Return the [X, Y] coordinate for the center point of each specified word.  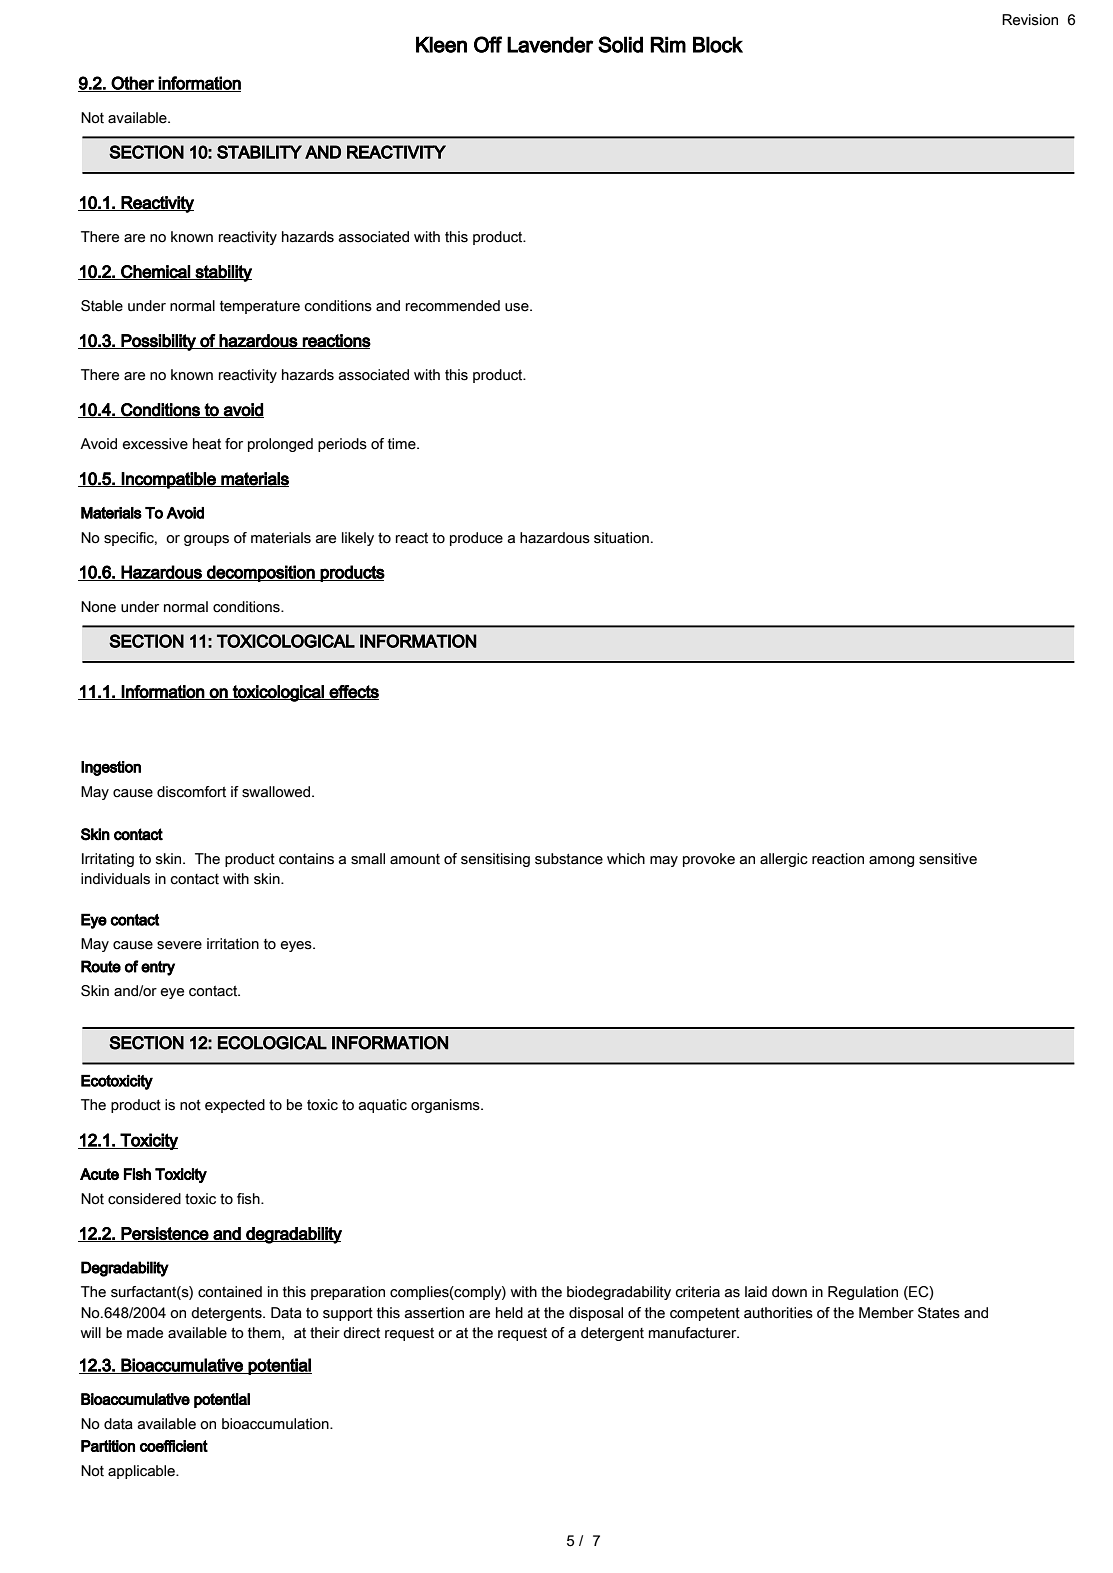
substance [569, 859]
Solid [620, 44]
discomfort [191, 792]
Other [133, 84]
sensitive [948, 859]
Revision [1030, 20]
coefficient [174, 1446]
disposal [596, 1314]
